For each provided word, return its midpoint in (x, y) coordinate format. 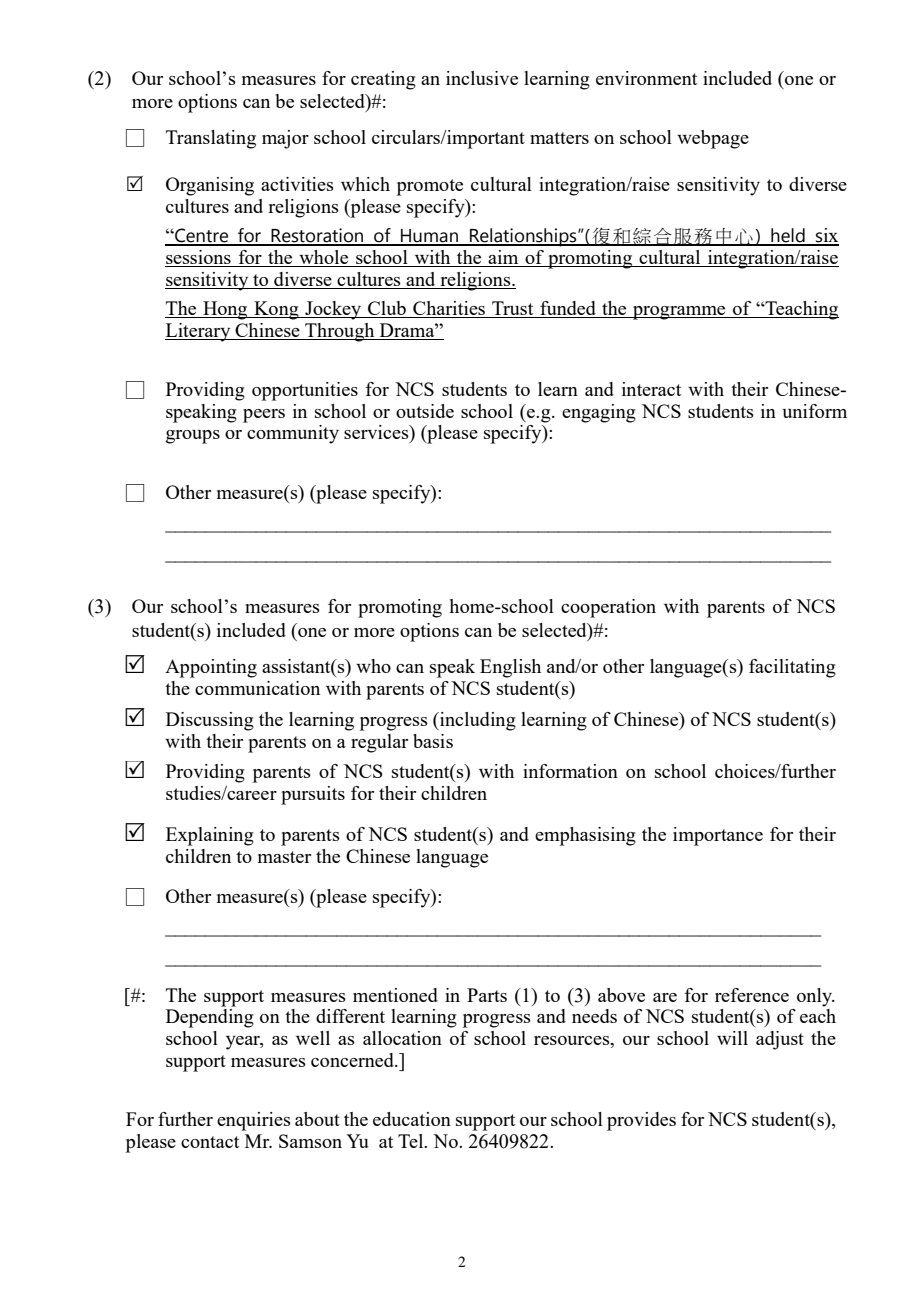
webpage (713, 139)
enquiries (254, 1121)
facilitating (792, 668)
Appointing (211, 668)
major (285, 139)
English (510, 668)
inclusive (482, 78)
